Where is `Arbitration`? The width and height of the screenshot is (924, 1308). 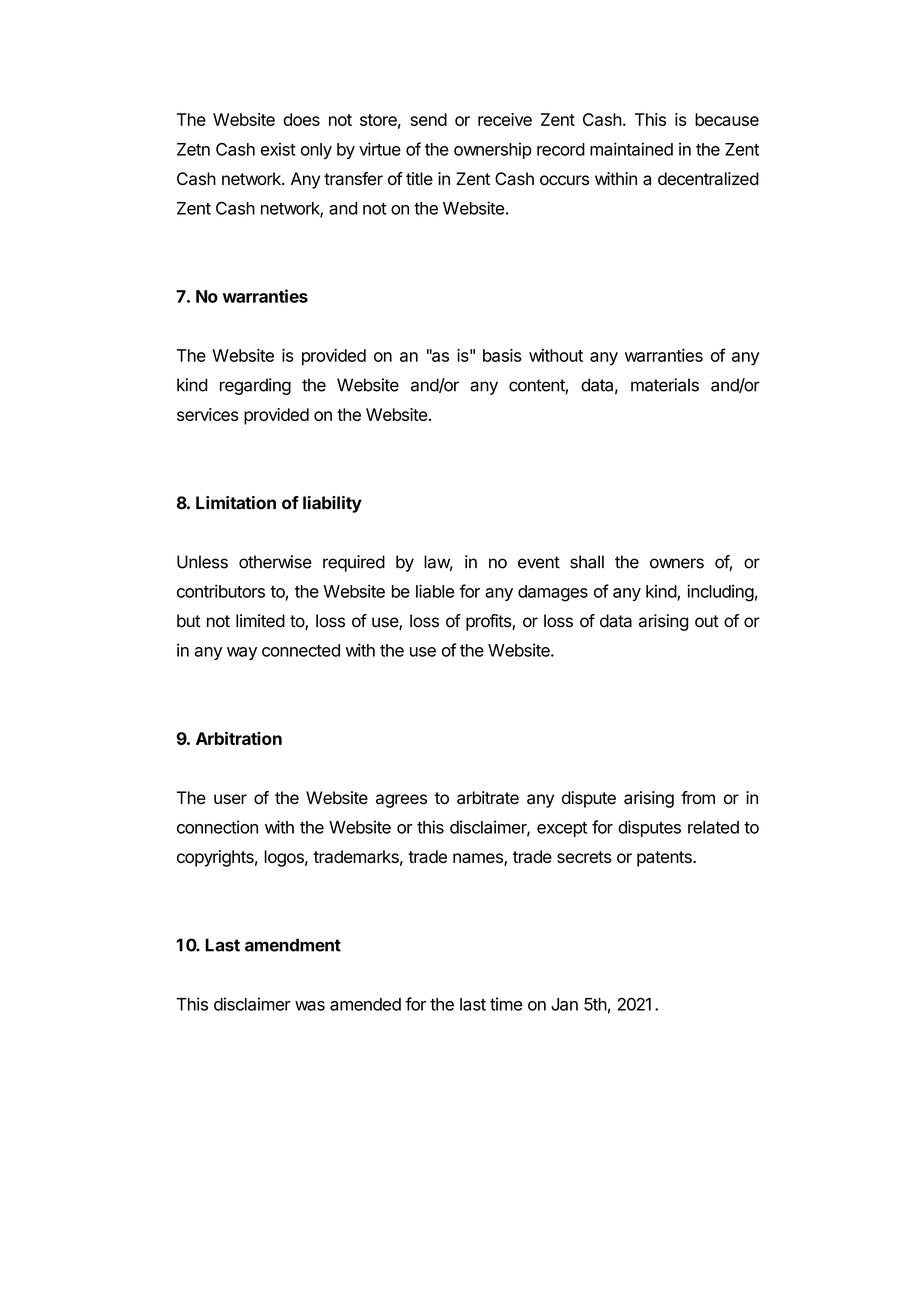 Arbitration is located at coordinates (239, 738).
